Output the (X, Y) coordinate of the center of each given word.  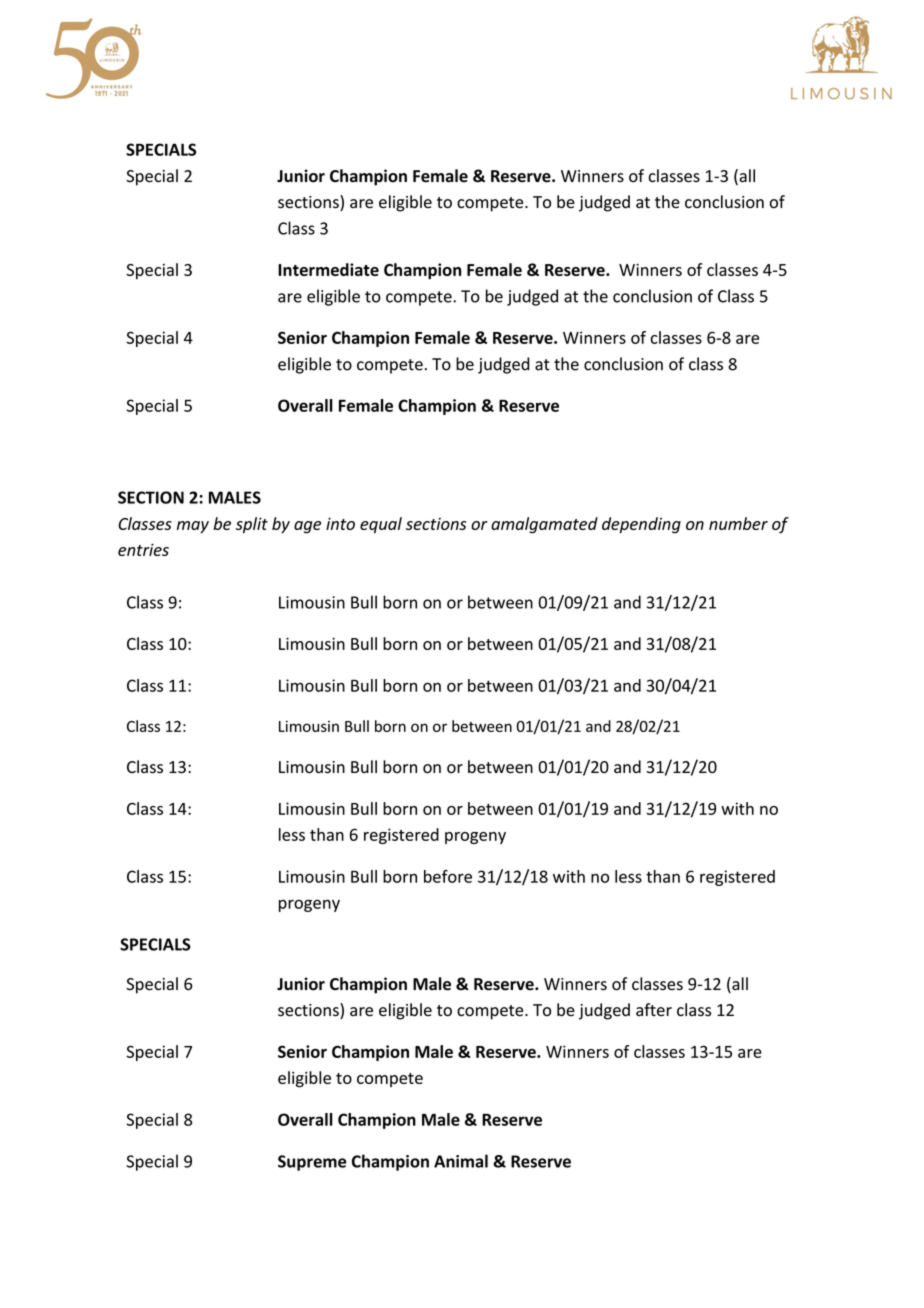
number (738, 523)
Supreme (312, 1163)
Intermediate (328, 269)
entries (143, 550)
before (448, 876)
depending (641, 525)
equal (381, 525)
